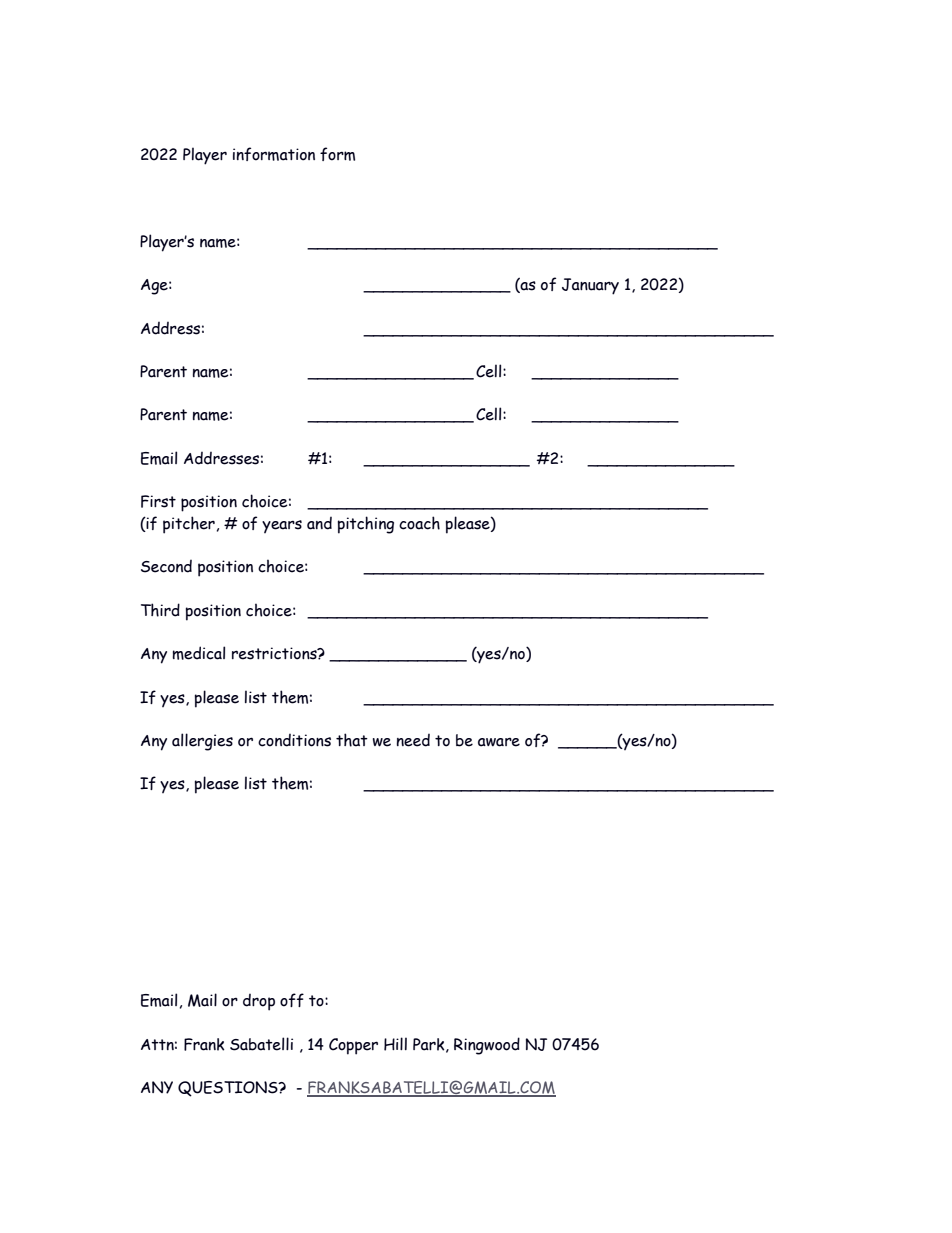 The width and height of the screenshot is (952, 1233). What do you see at coordinates (158, 501) in the screenshot?
I see `First` at bounding box center [158, 501].
